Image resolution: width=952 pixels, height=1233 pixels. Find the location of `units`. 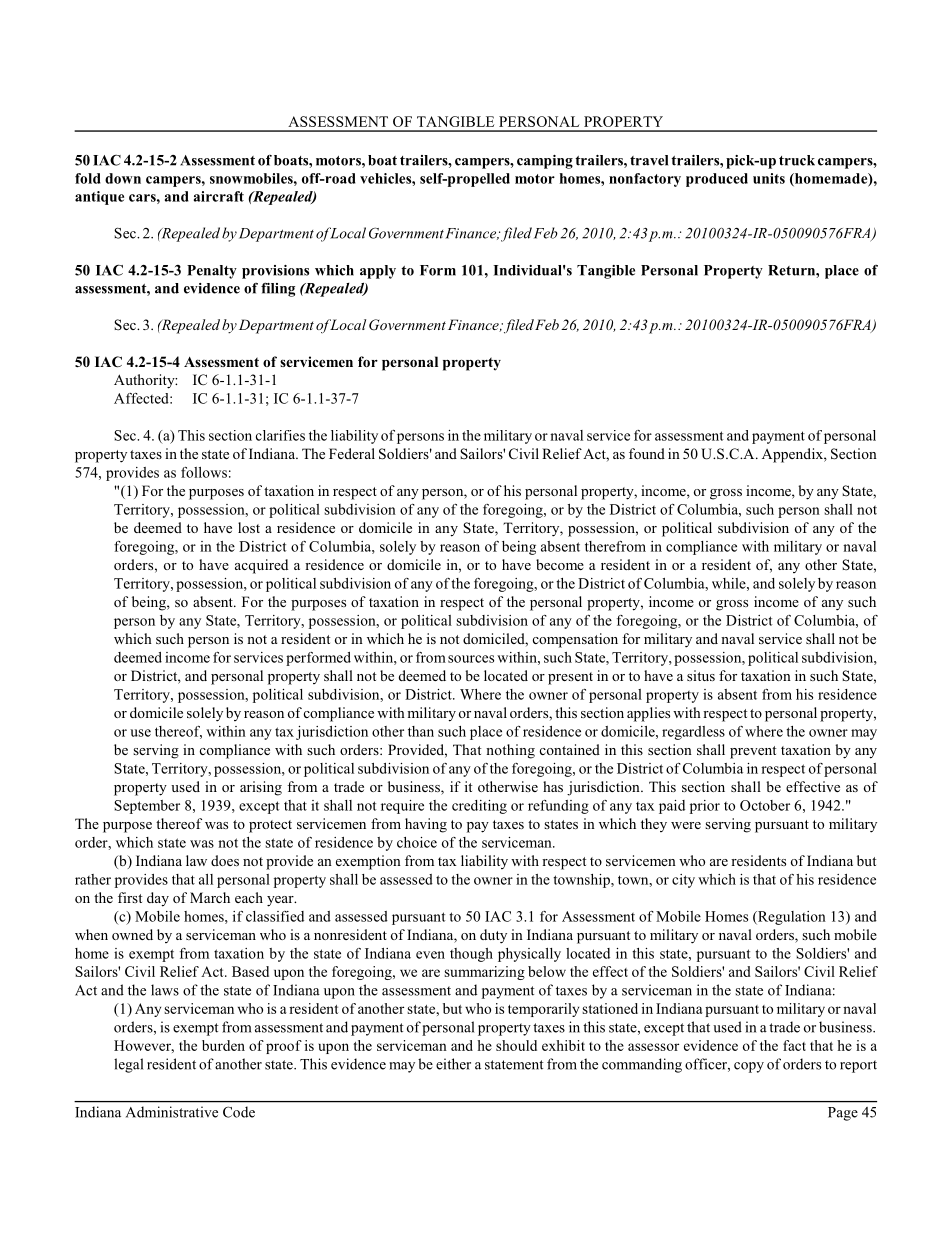

units is located at coordinates (769, 178).
